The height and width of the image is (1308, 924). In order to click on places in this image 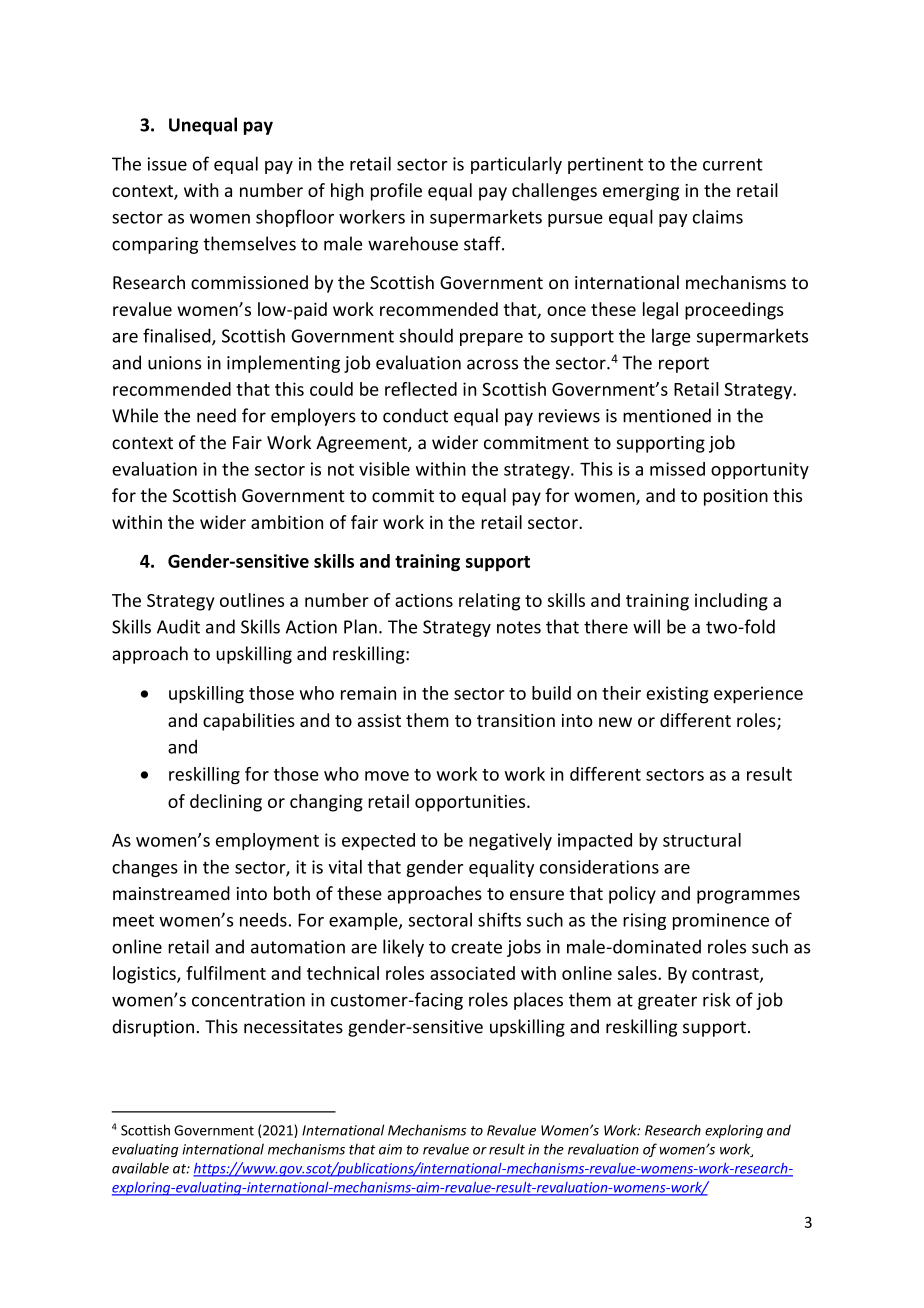, I will do `click(538, 1001)`.
